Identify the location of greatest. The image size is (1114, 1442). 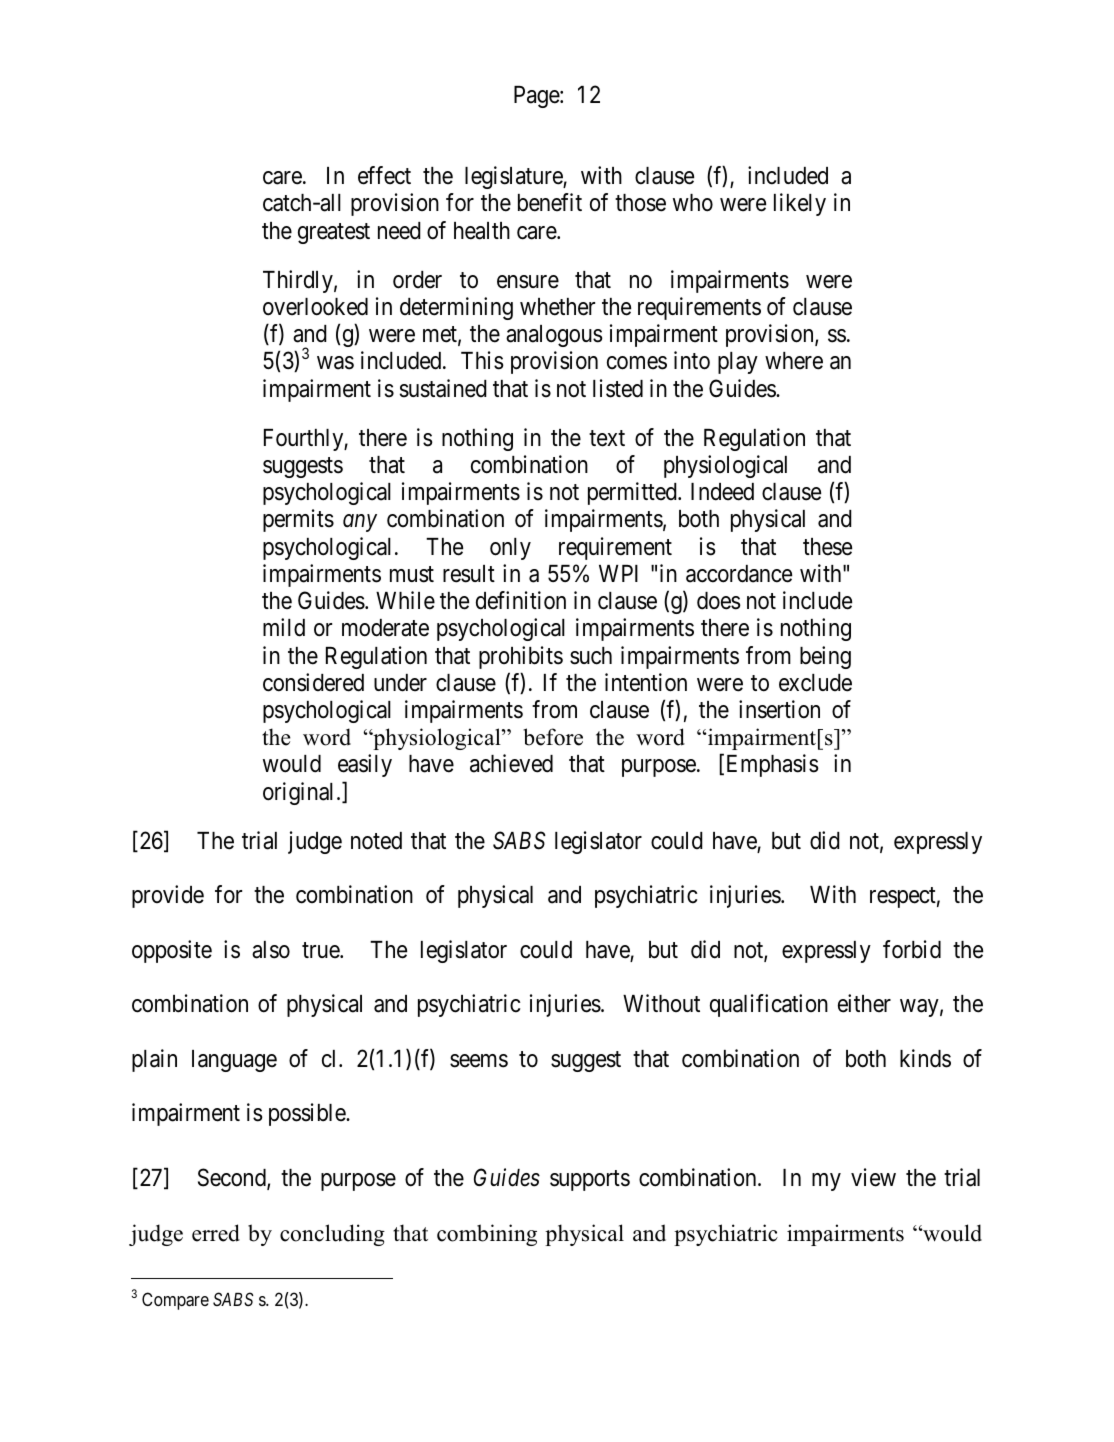
(334, 233).
